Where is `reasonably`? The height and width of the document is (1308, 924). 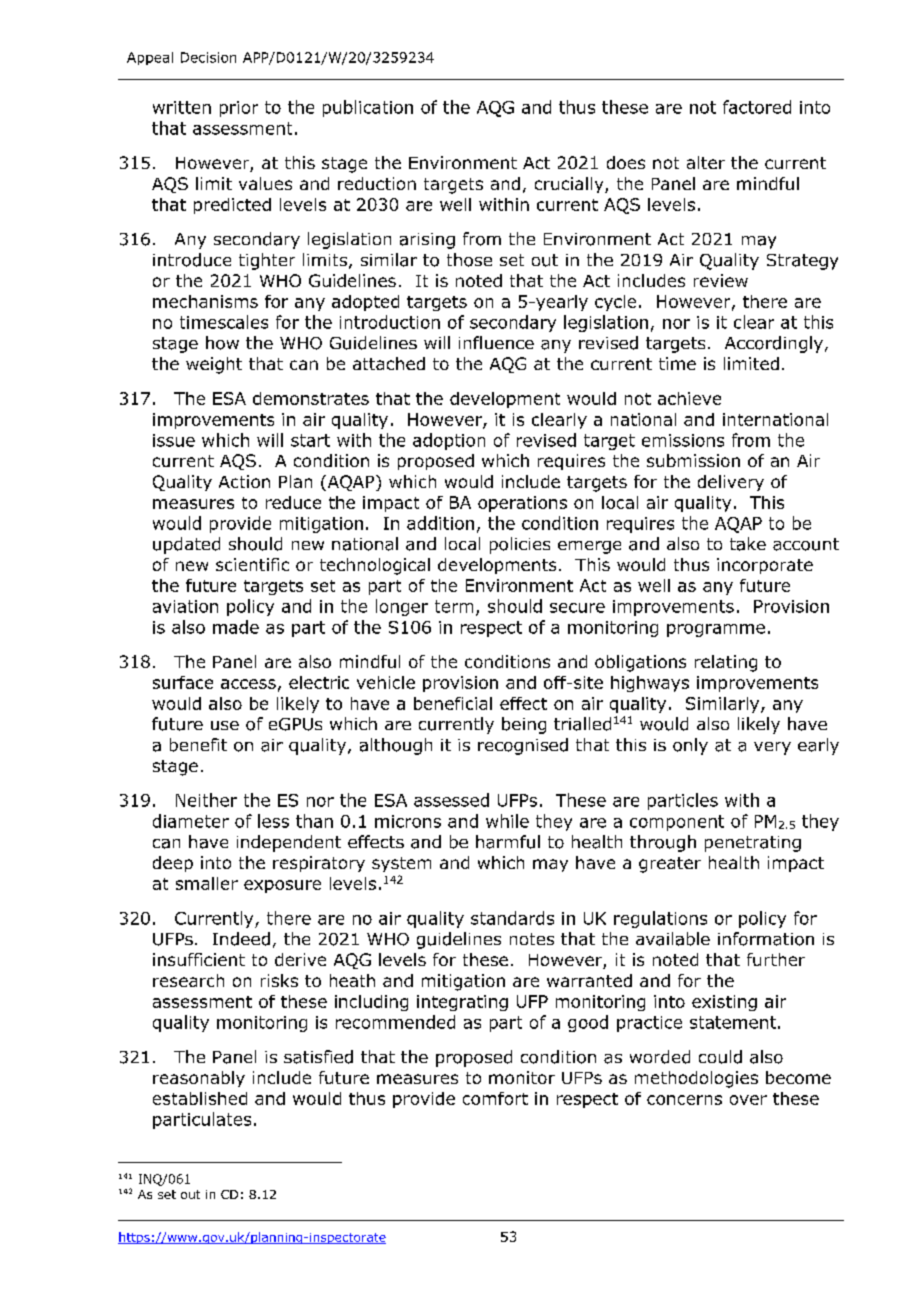 reasonably is located at coordinates (199, 1079).
